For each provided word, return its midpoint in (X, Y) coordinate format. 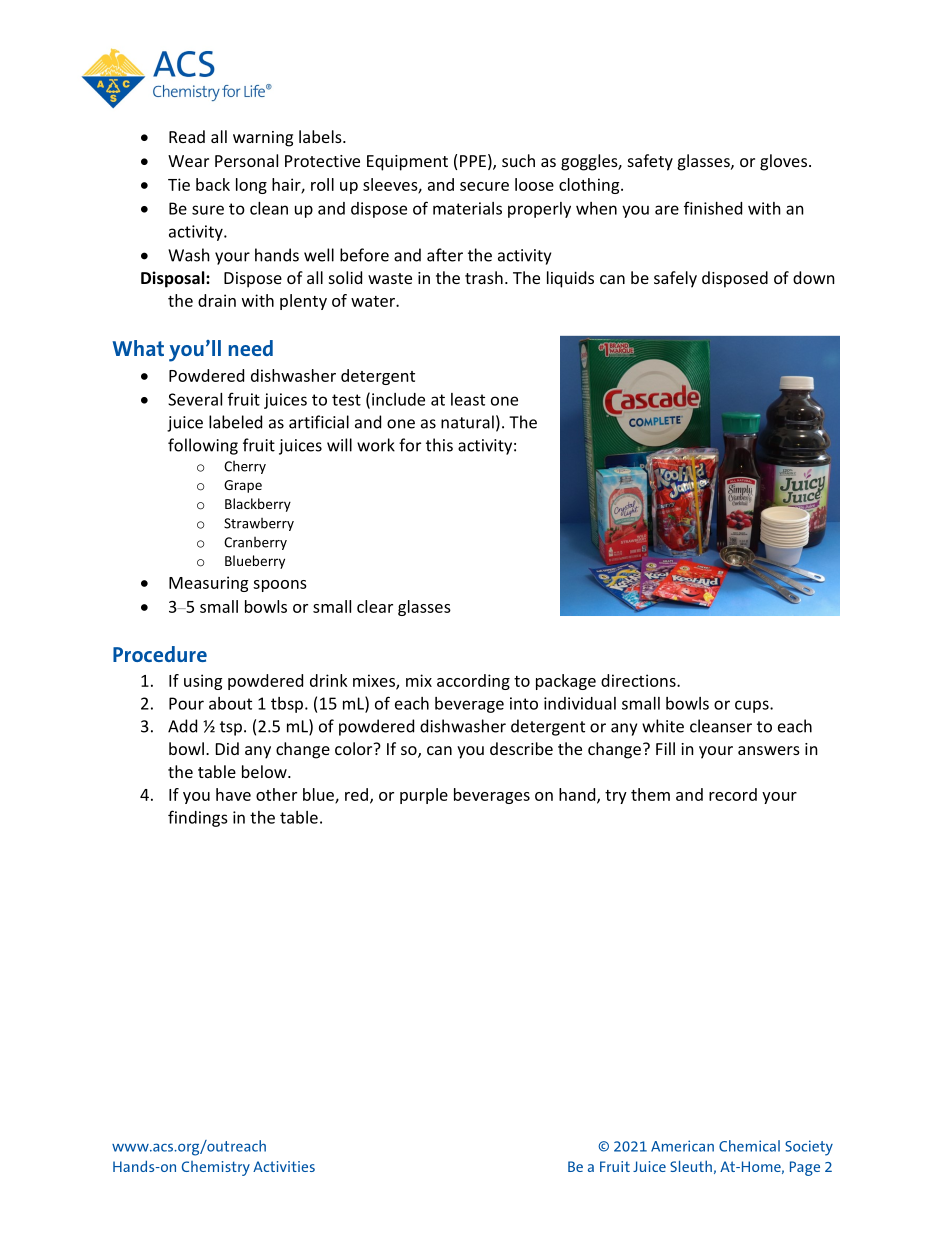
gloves (783, 162)
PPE (473, 161)
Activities (284, 1166)
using (203, 682)
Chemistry (216, 1168)
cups (753, 706)
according (473, 682)
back (213, 184)
